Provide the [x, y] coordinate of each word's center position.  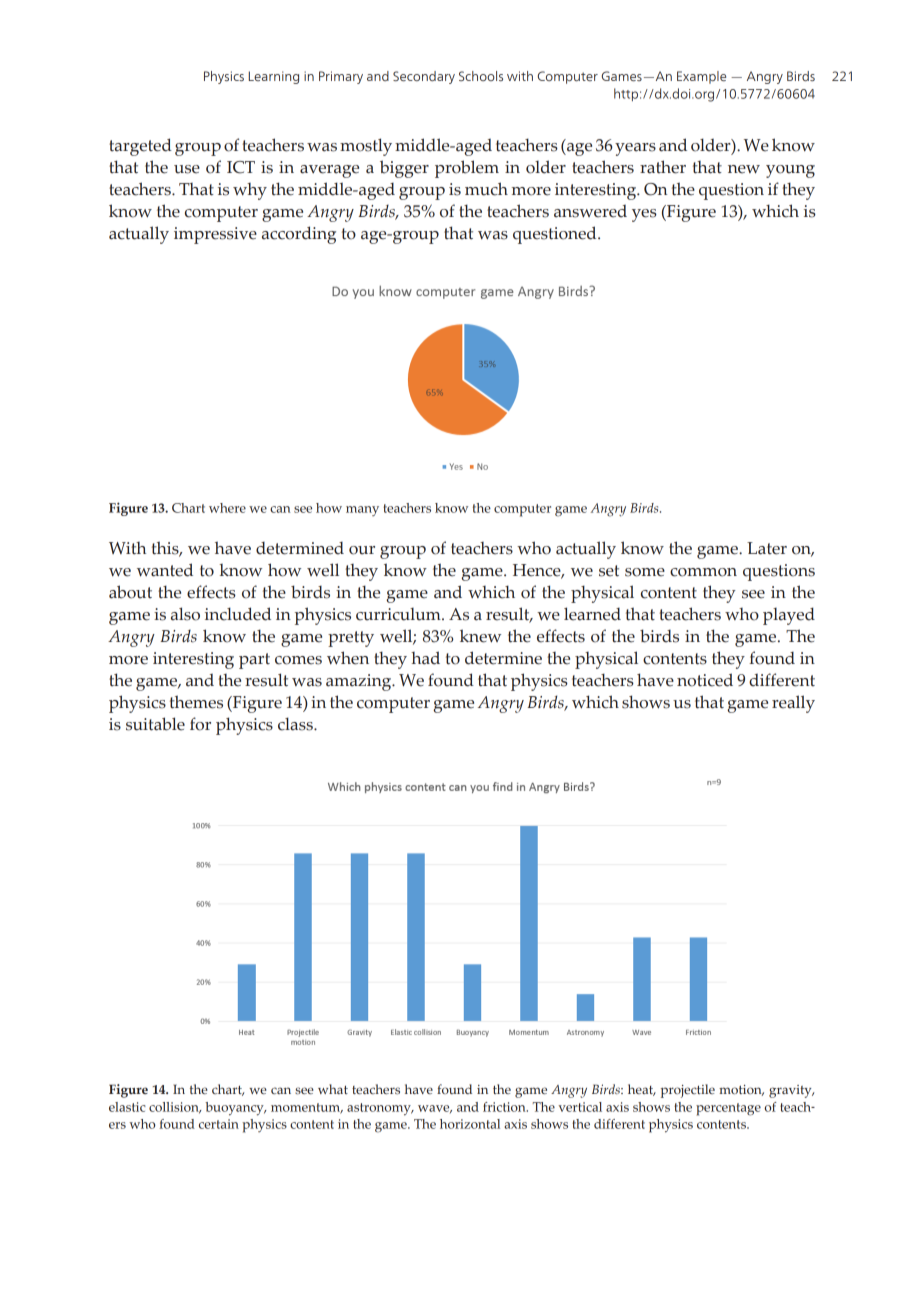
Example [701, 77]
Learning [274, 77]
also [185, 614]
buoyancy [235, 1109]
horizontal [470, 1124]
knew [480, 636]
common [703, 572]
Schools [481, 76]
